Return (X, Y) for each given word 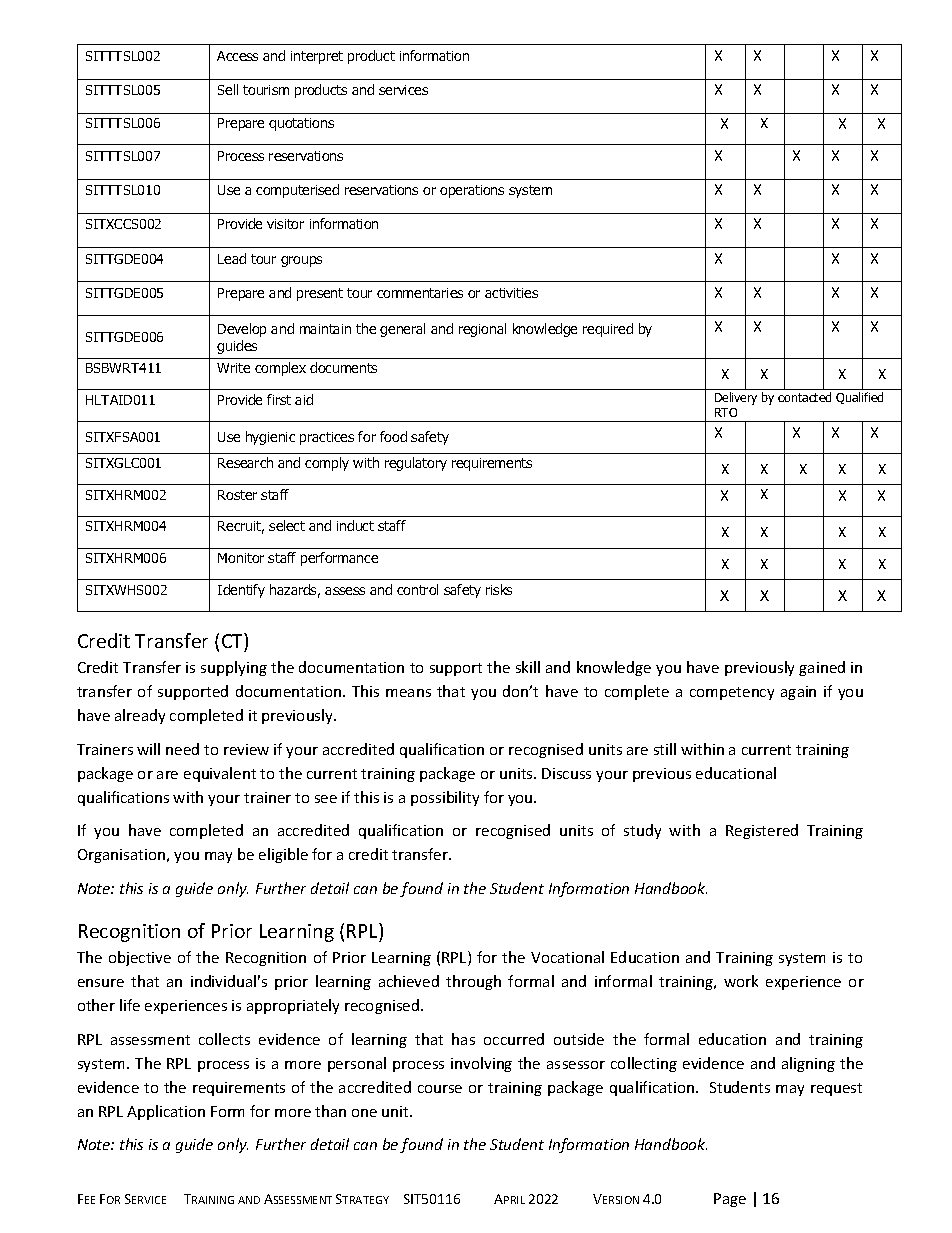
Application (166, 1112)
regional (482, 330)
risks (499, 589)
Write (233, 368)
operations (472, 191)
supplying (234, 668)
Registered (762, 831)
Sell (228, 89)
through (473, 982)
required (608, 330)
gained (822, 668)
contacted (804, 397)
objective (140, 958)
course (440, 1089)
